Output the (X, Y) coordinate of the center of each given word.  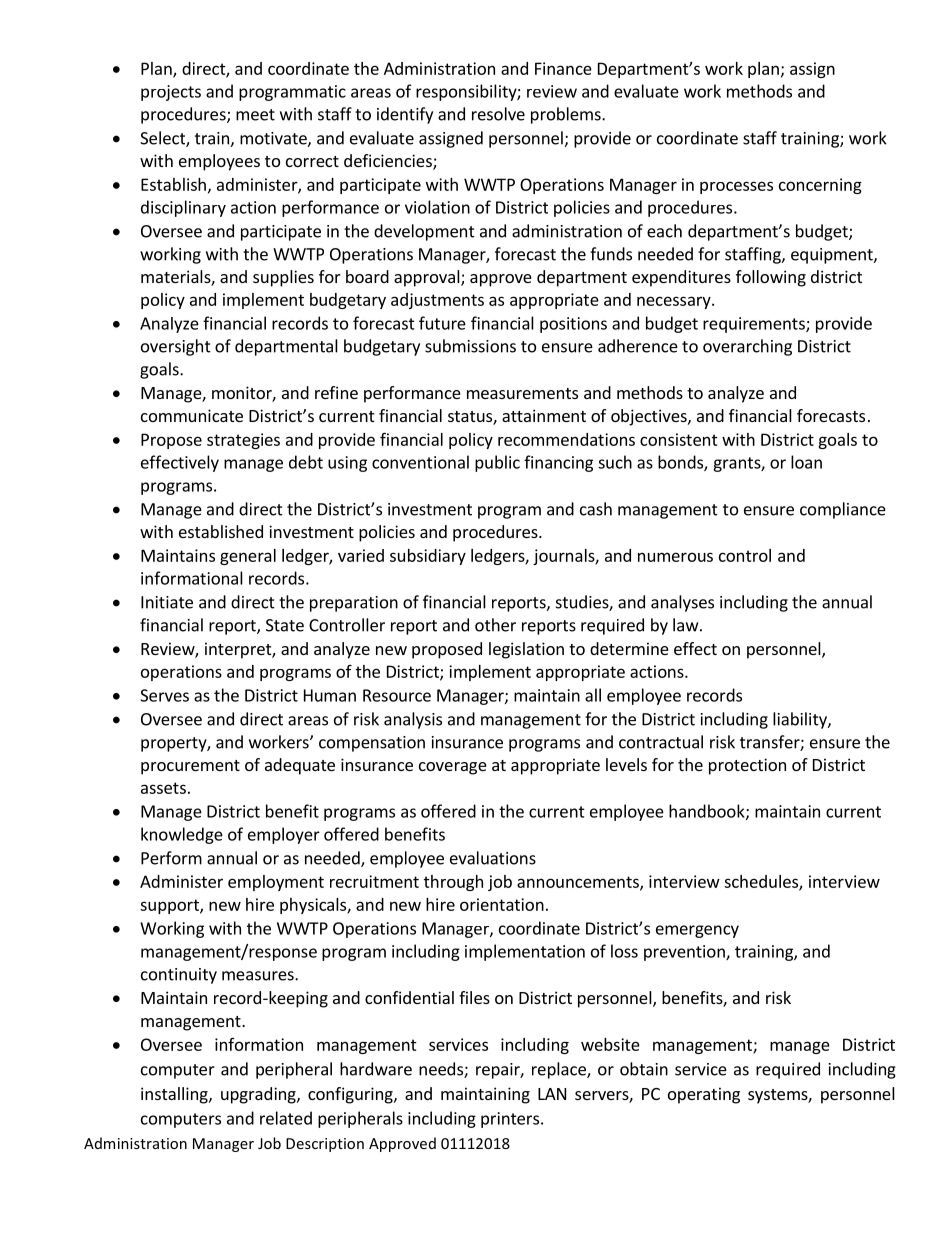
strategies (243, 441)
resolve (498, 114)
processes (736, 187)
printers (510, 1120)
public (497, 463)
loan (806, 462)
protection (747, 766)
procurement (190, 767)
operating (704, 1095)
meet (255, 115)
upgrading (259, 1095)
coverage (453, 768)
